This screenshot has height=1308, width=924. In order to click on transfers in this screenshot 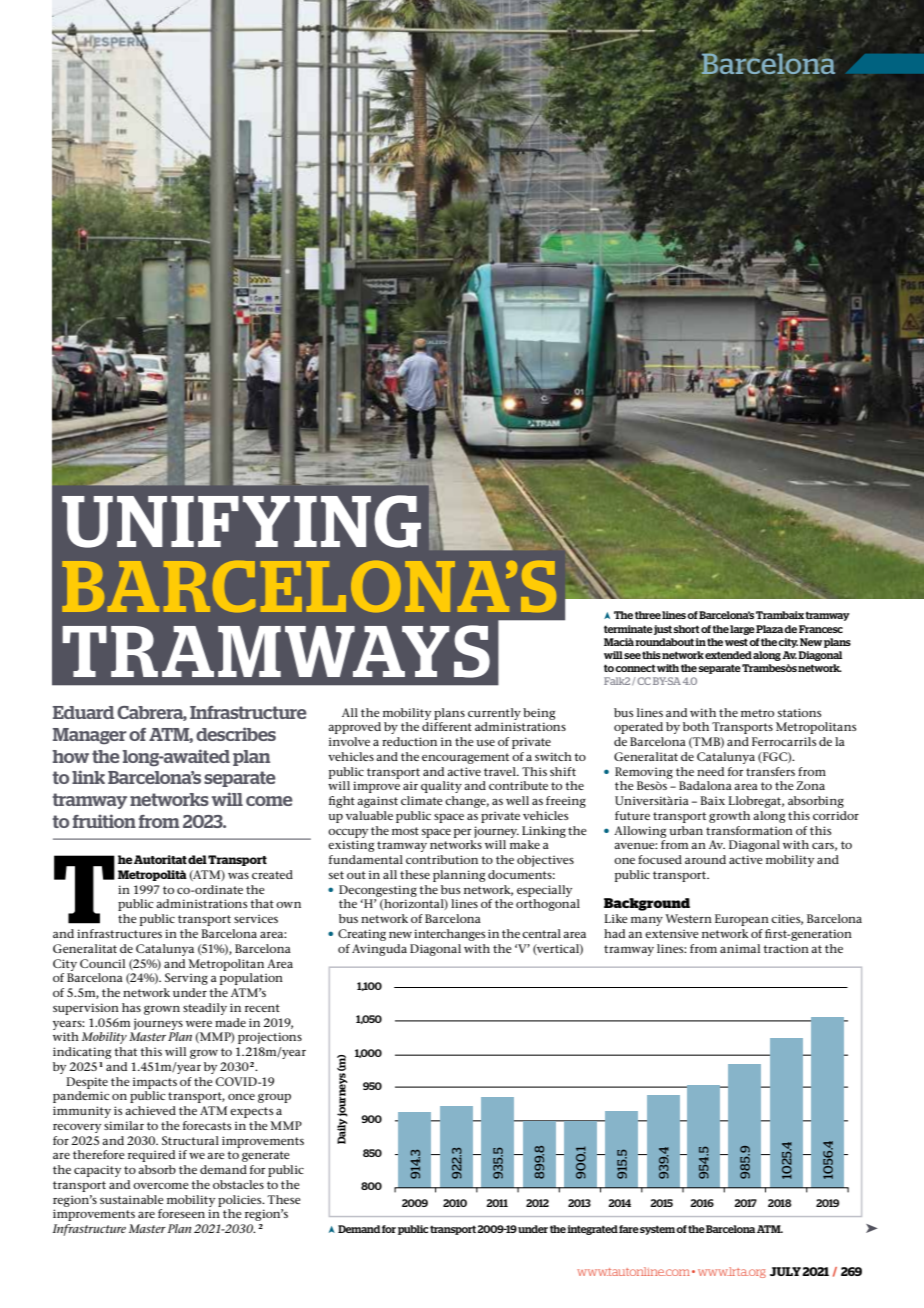, I will do `click(770, 771)`.
